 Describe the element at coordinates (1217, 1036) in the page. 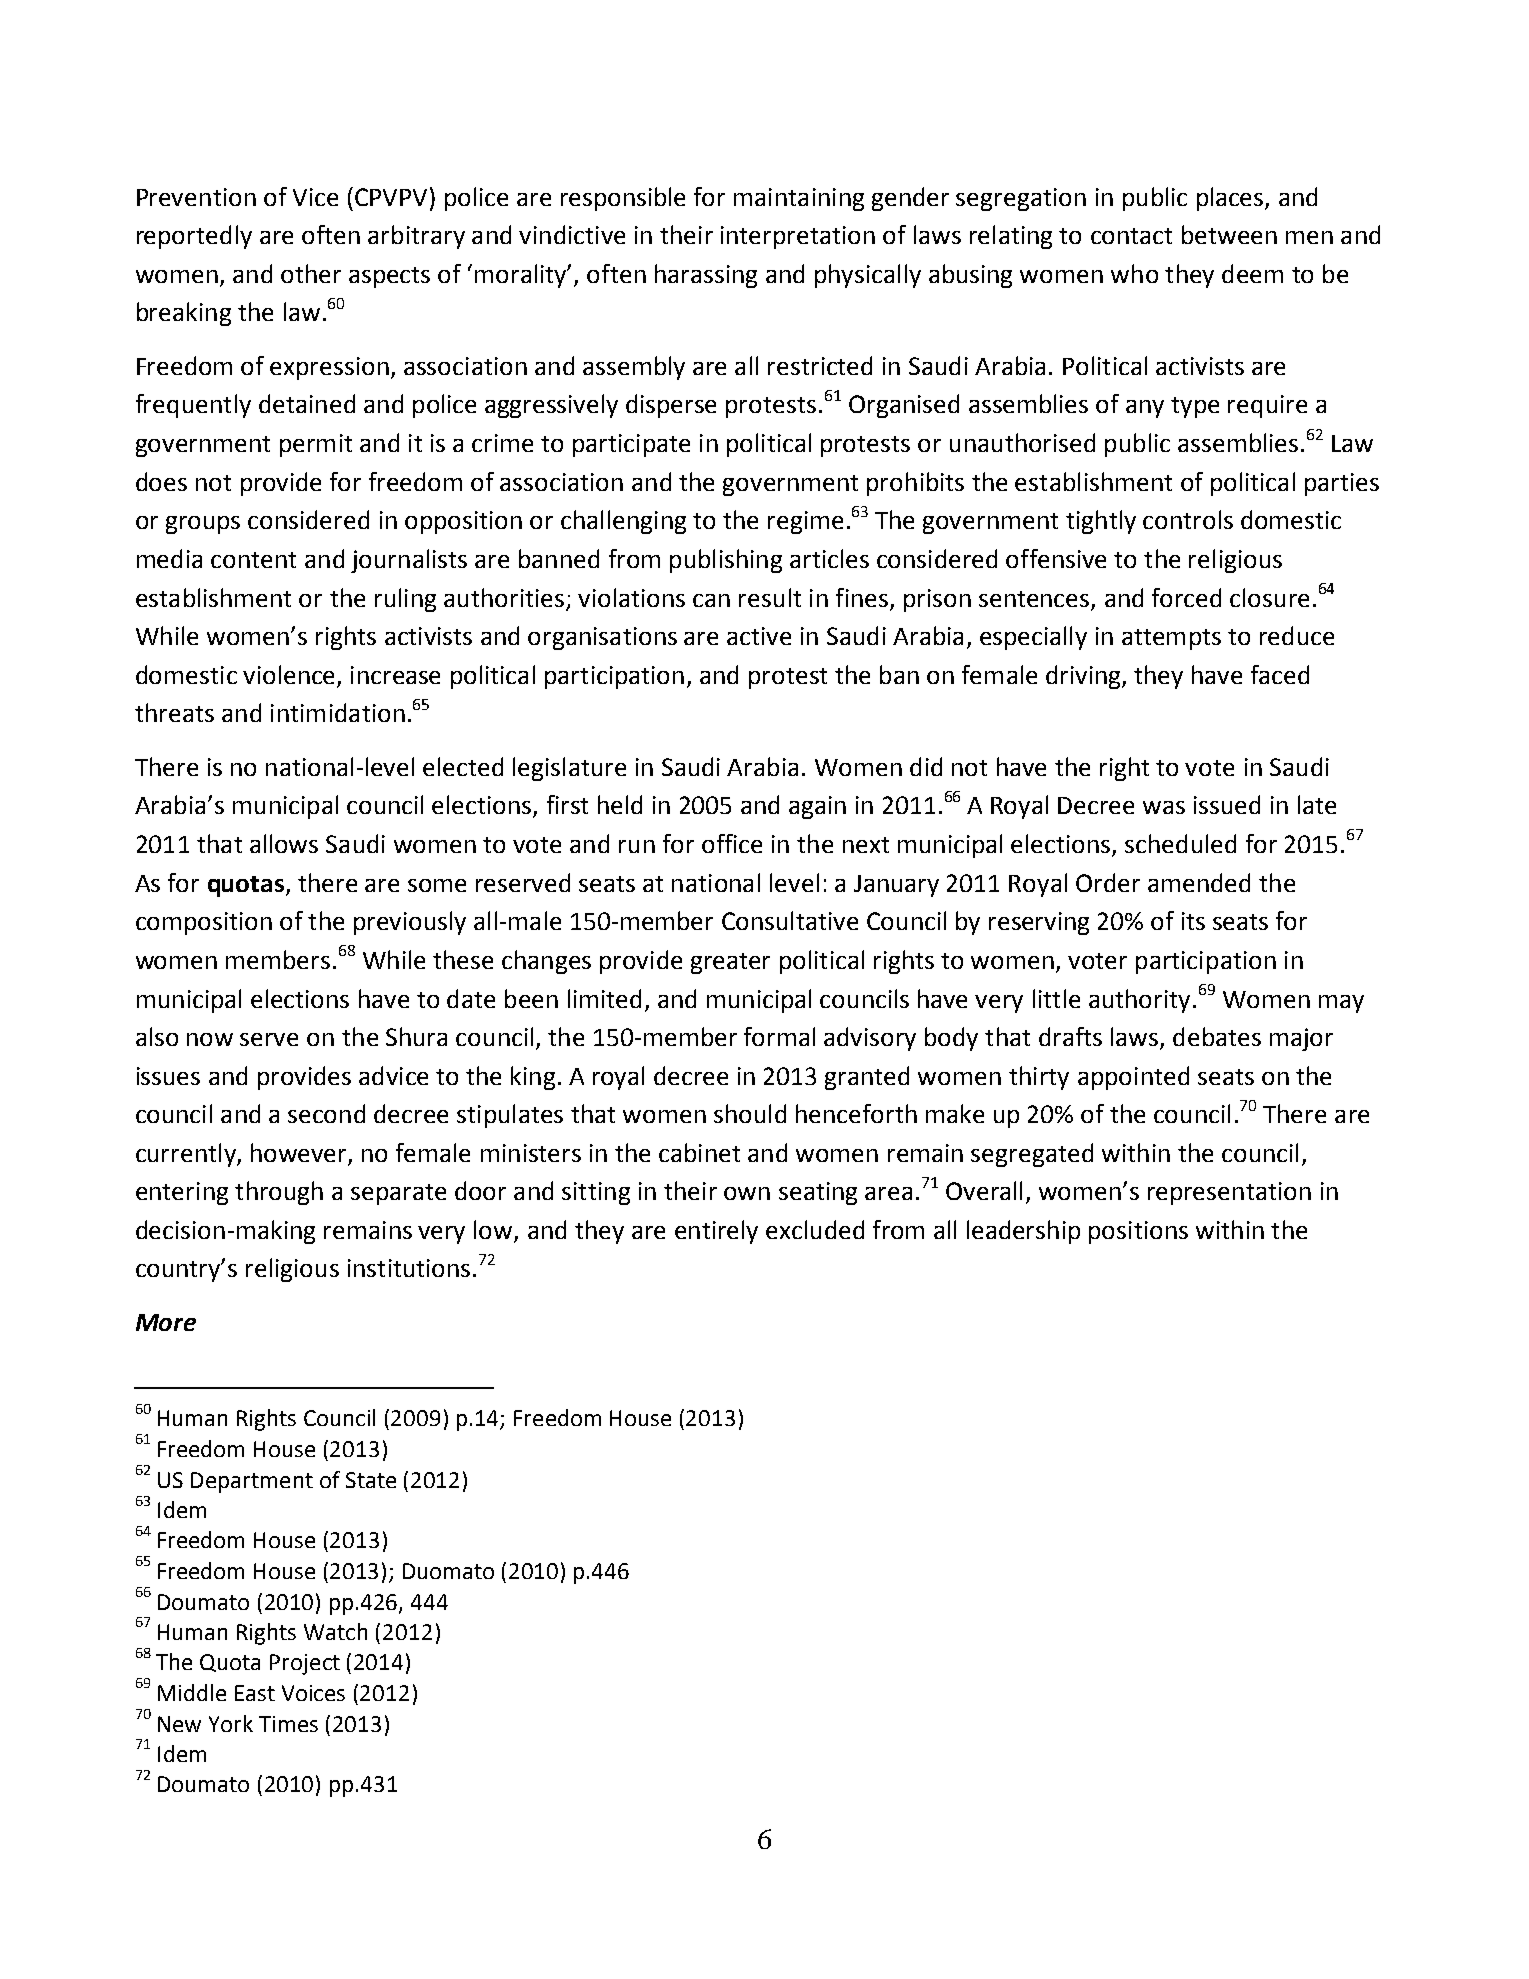

I see `debates` at that location.
